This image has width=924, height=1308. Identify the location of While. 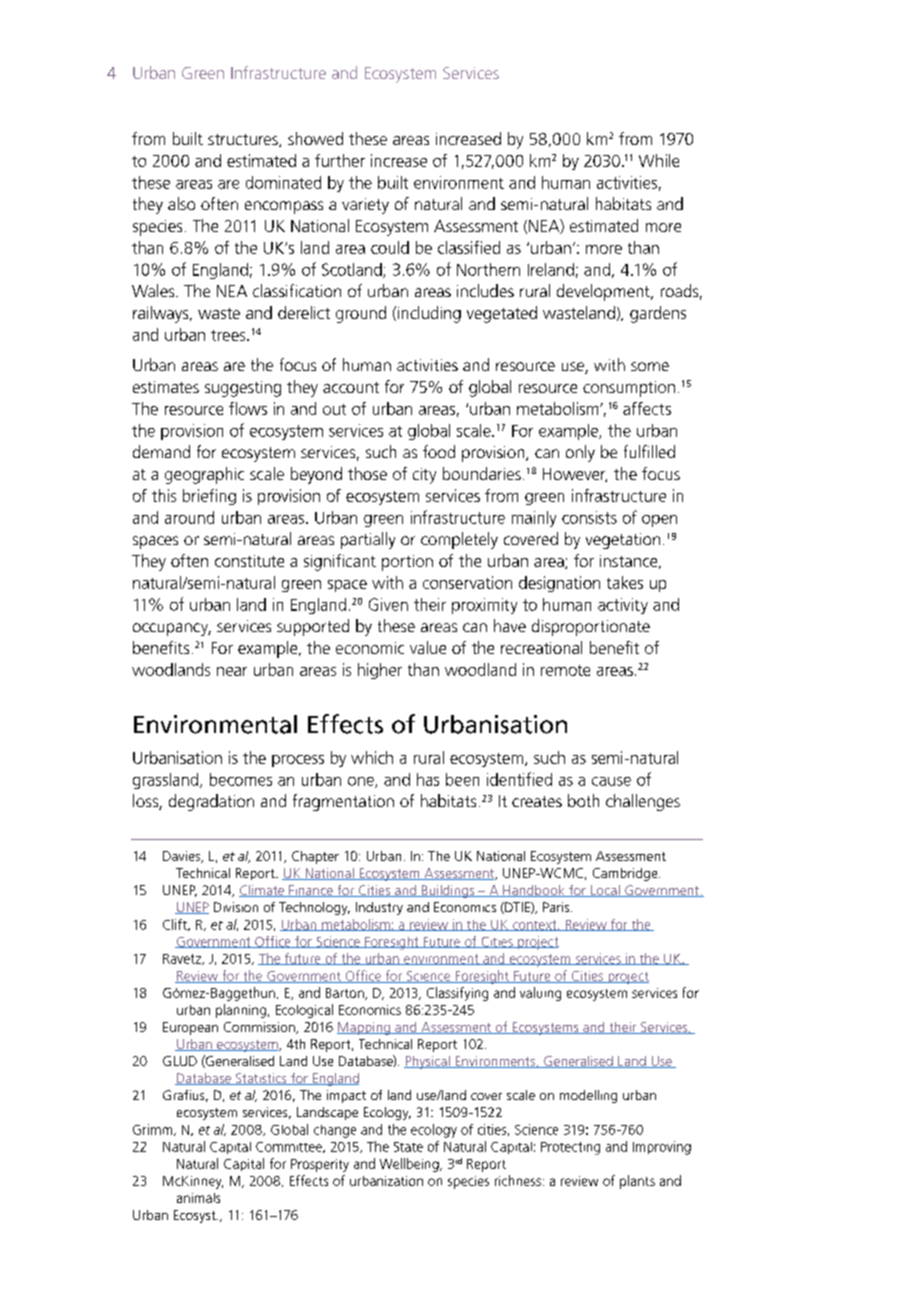
(659, 160).
